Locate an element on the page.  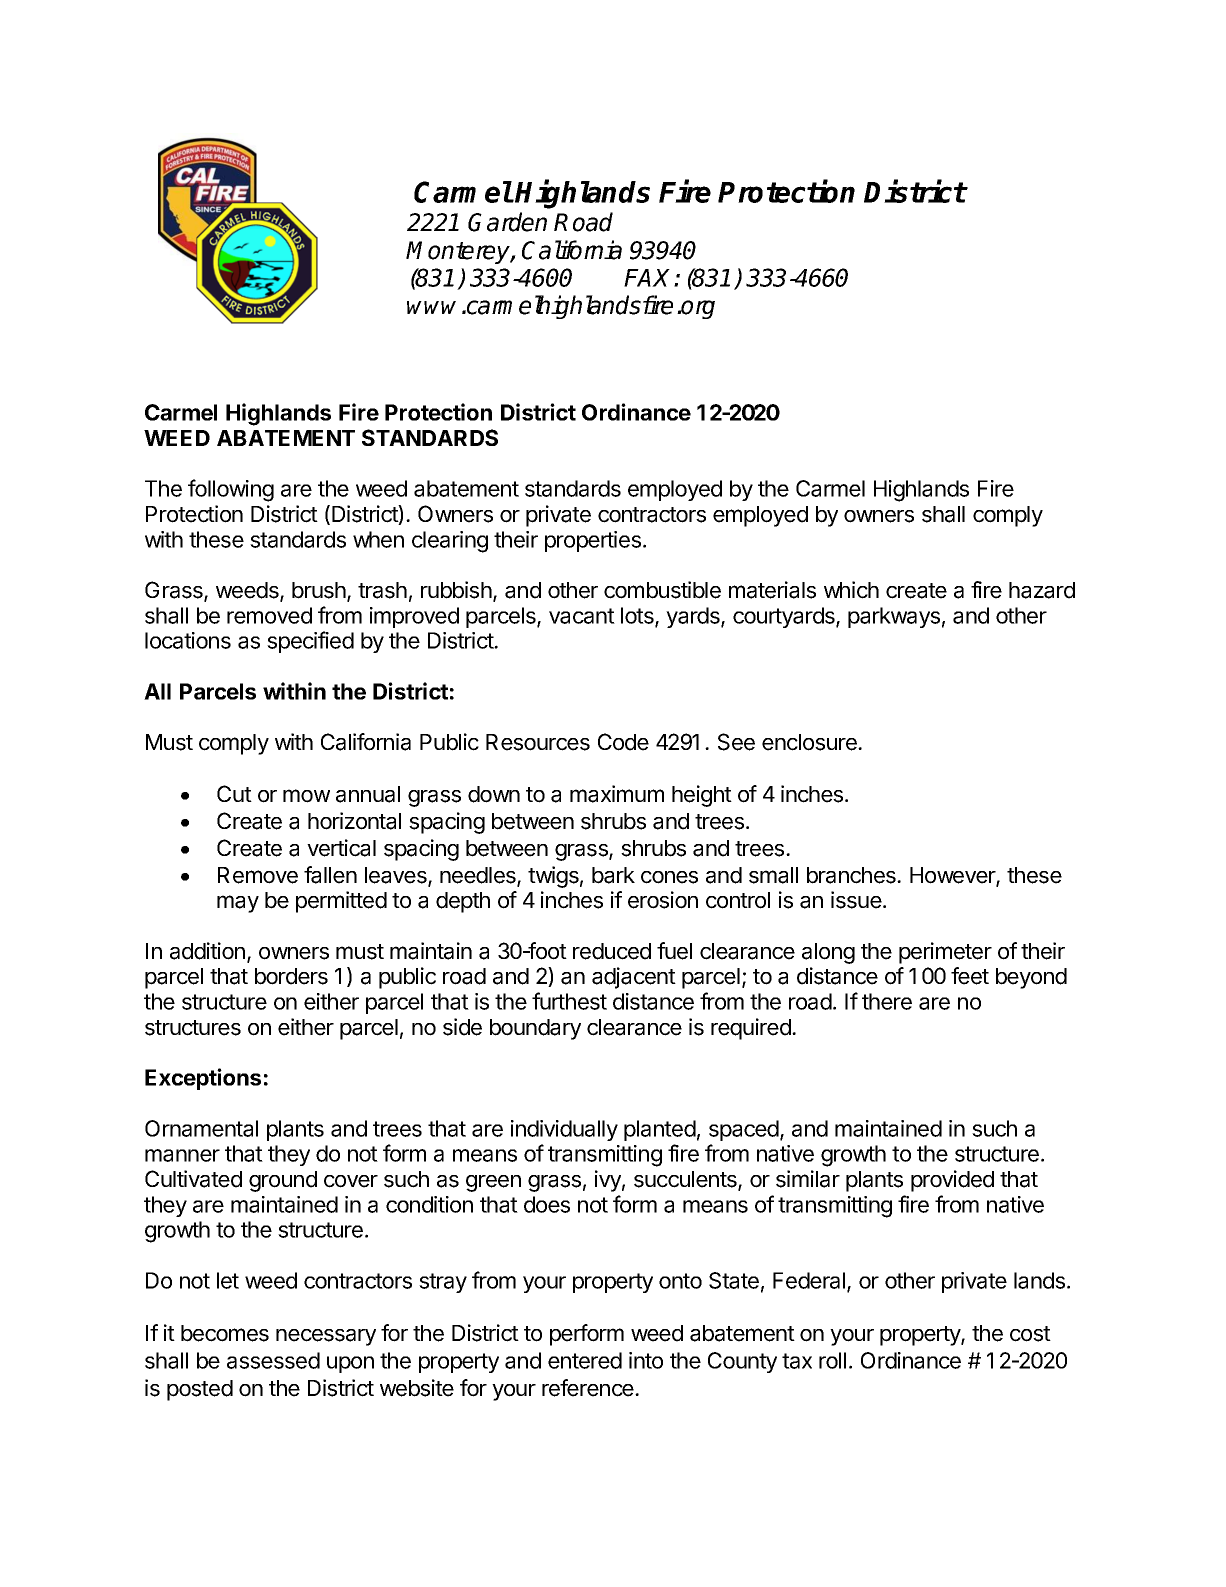
Code is located at coordinates (623, 742).
